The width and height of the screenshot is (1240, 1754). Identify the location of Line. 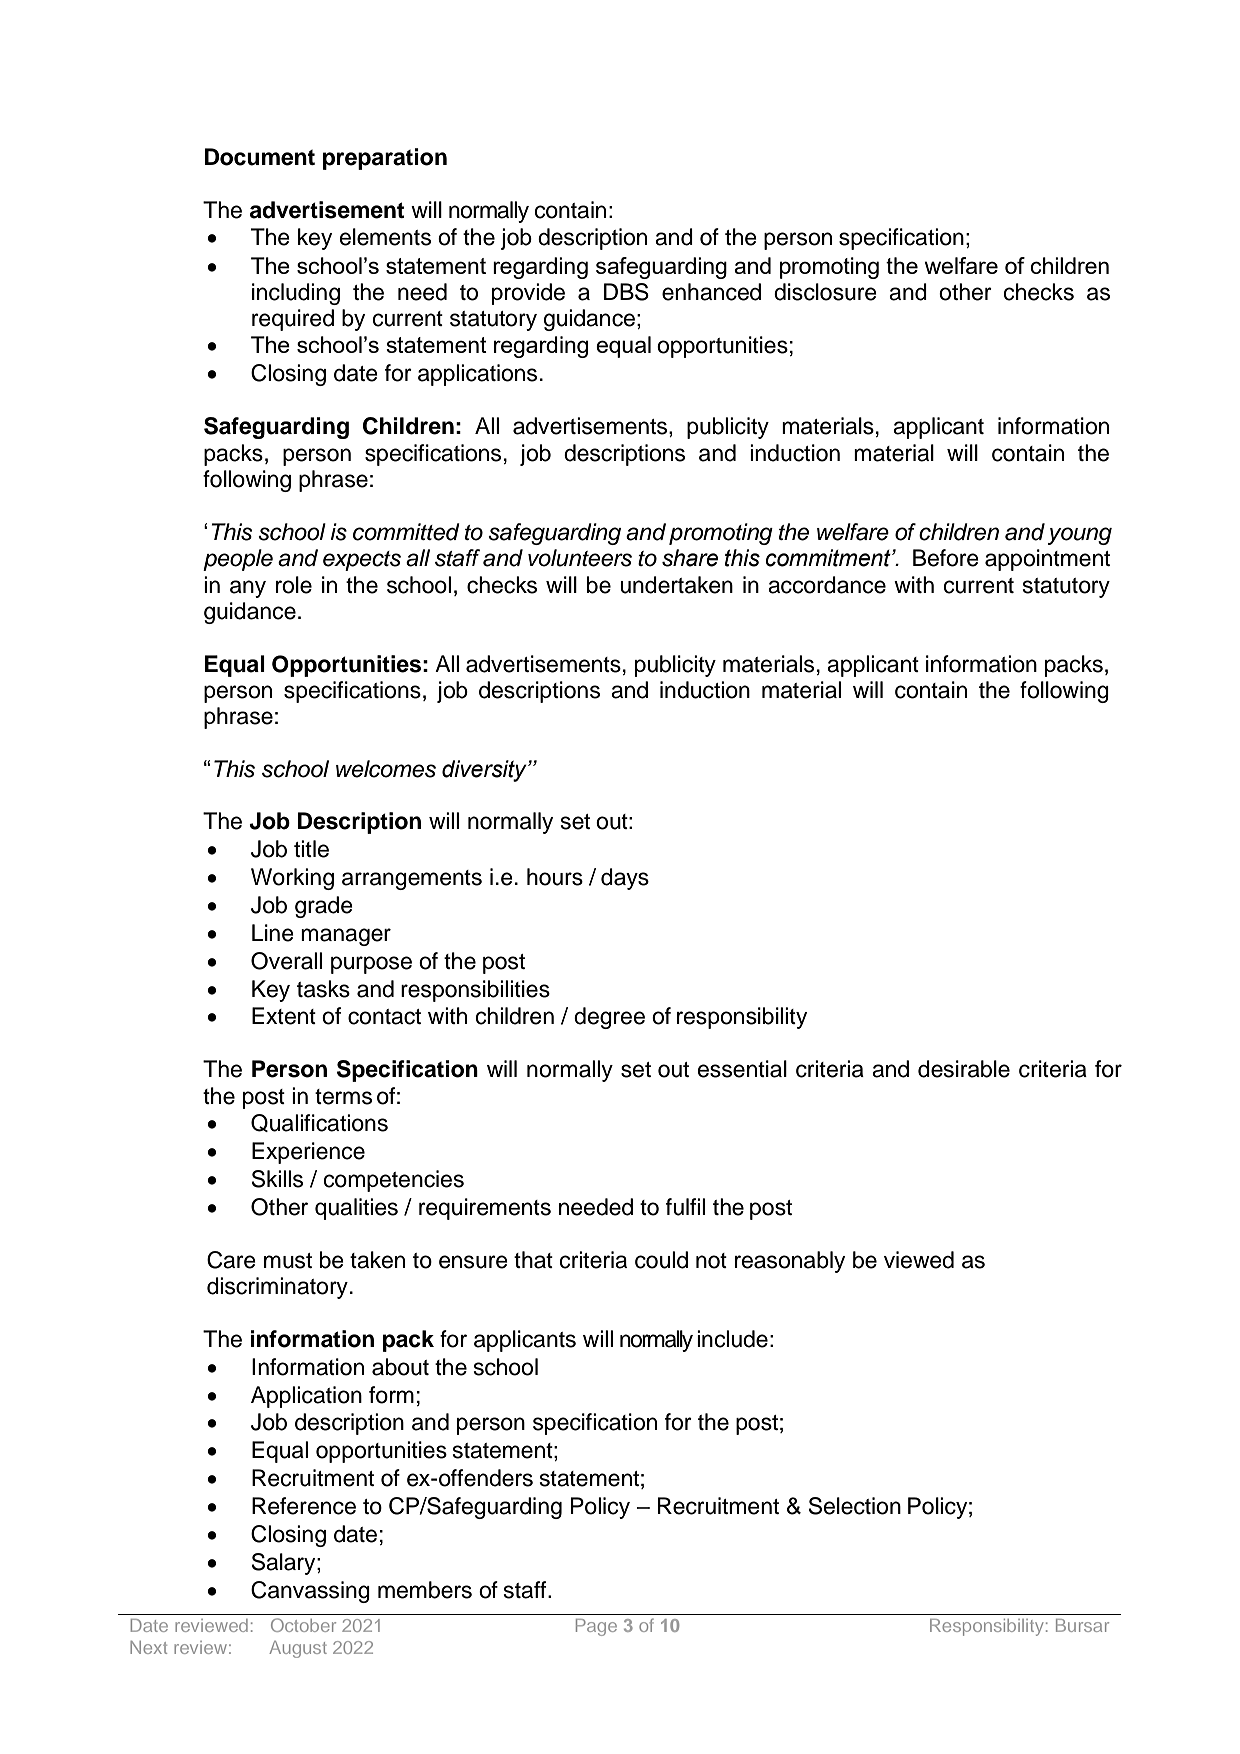
(273, 933).
